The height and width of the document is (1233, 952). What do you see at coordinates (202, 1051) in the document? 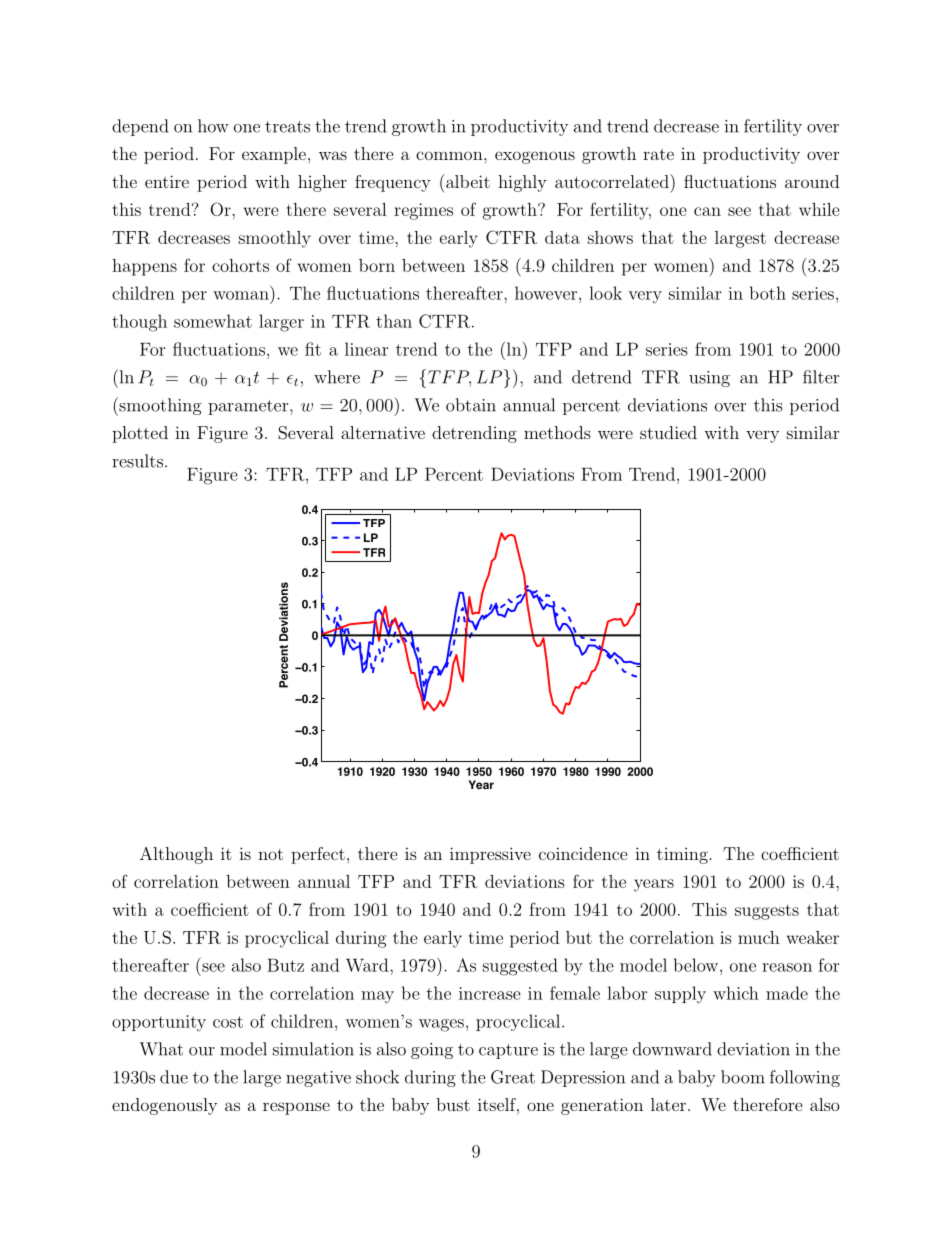
I see `our` at bounding box center [202, 1051].
